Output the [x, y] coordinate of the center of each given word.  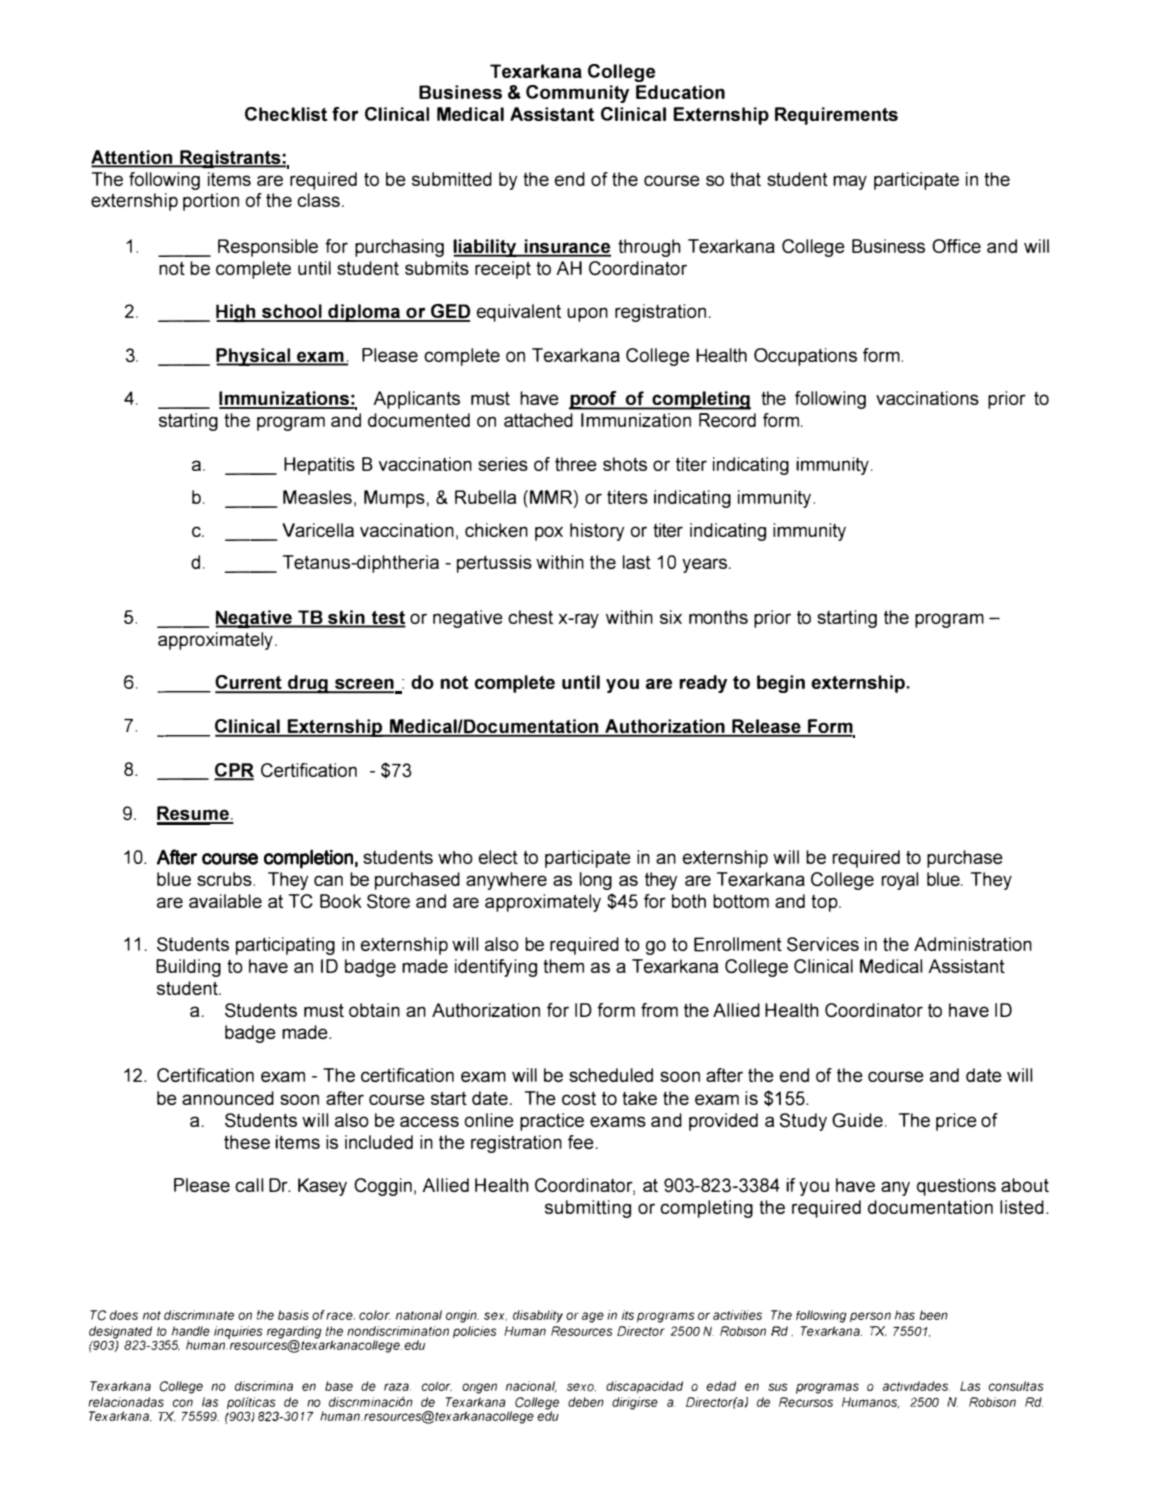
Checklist [286, 114]
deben [586, 1402]
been [934, 1315]
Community [577, 94]
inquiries [238, 1332]
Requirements [836, 116]
